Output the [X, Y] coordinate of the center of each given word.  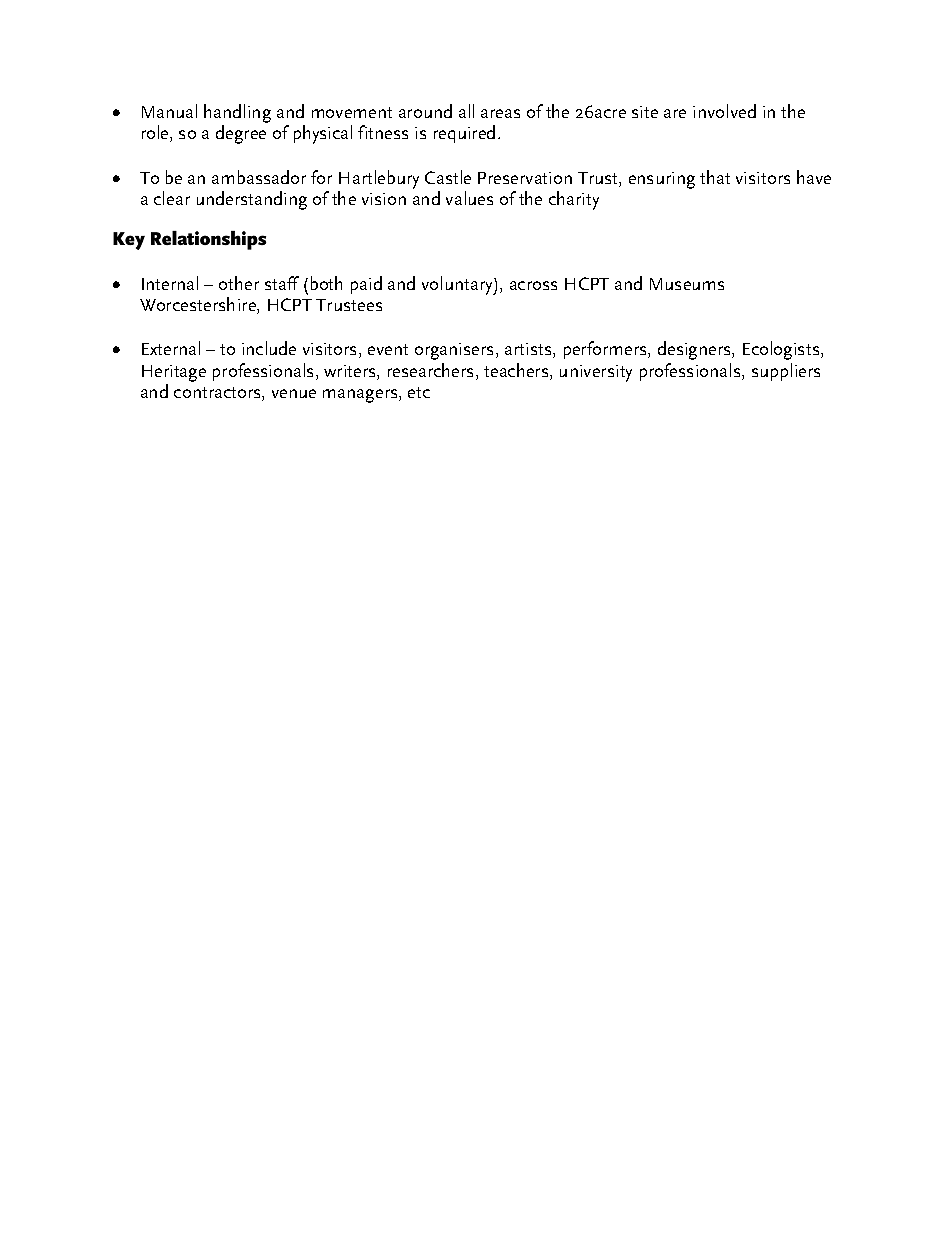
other [239, 283]
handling [237, 115]
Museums [687, 284]
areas [500, 113]
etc [419, 392]
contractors [218, 394]
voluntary [458, 285]
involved [724, 111]
